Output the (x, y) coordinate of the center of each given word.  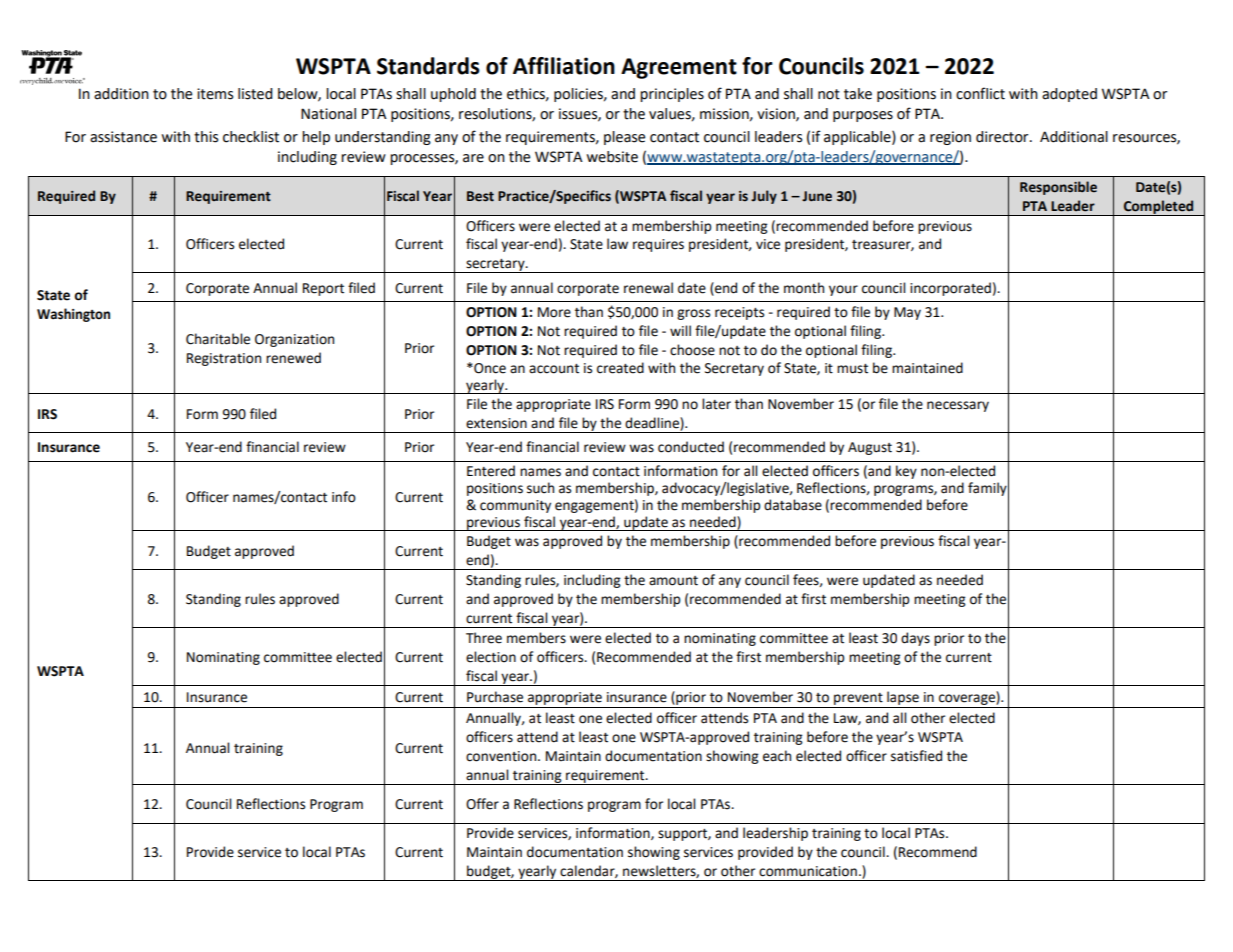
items (215, 94)
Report (323, 289)
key (906, 472)
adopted (1069, 95)
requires (658, 245)
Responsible (1058, 188)
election (491, 657)
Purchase (495, 697)
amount (673, 581)
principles (672, 95)
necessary (958, 406)
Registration (224, 359)
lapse (903, 698)
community (515, 506)
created (620, 368)
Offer (482, 804)
